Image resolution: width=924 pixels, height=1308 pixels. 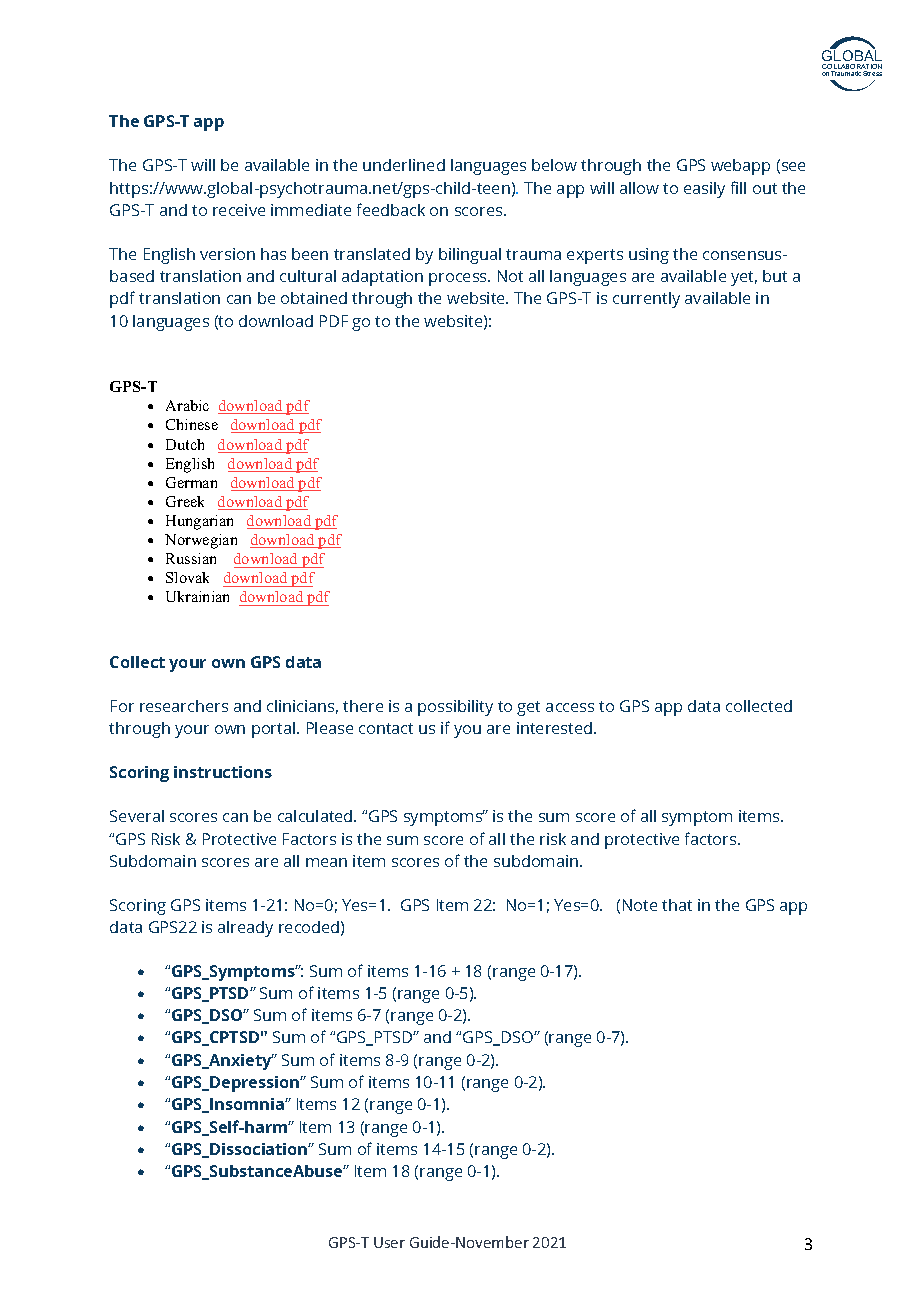 I want to click on that, so click(x=677, y=905).
